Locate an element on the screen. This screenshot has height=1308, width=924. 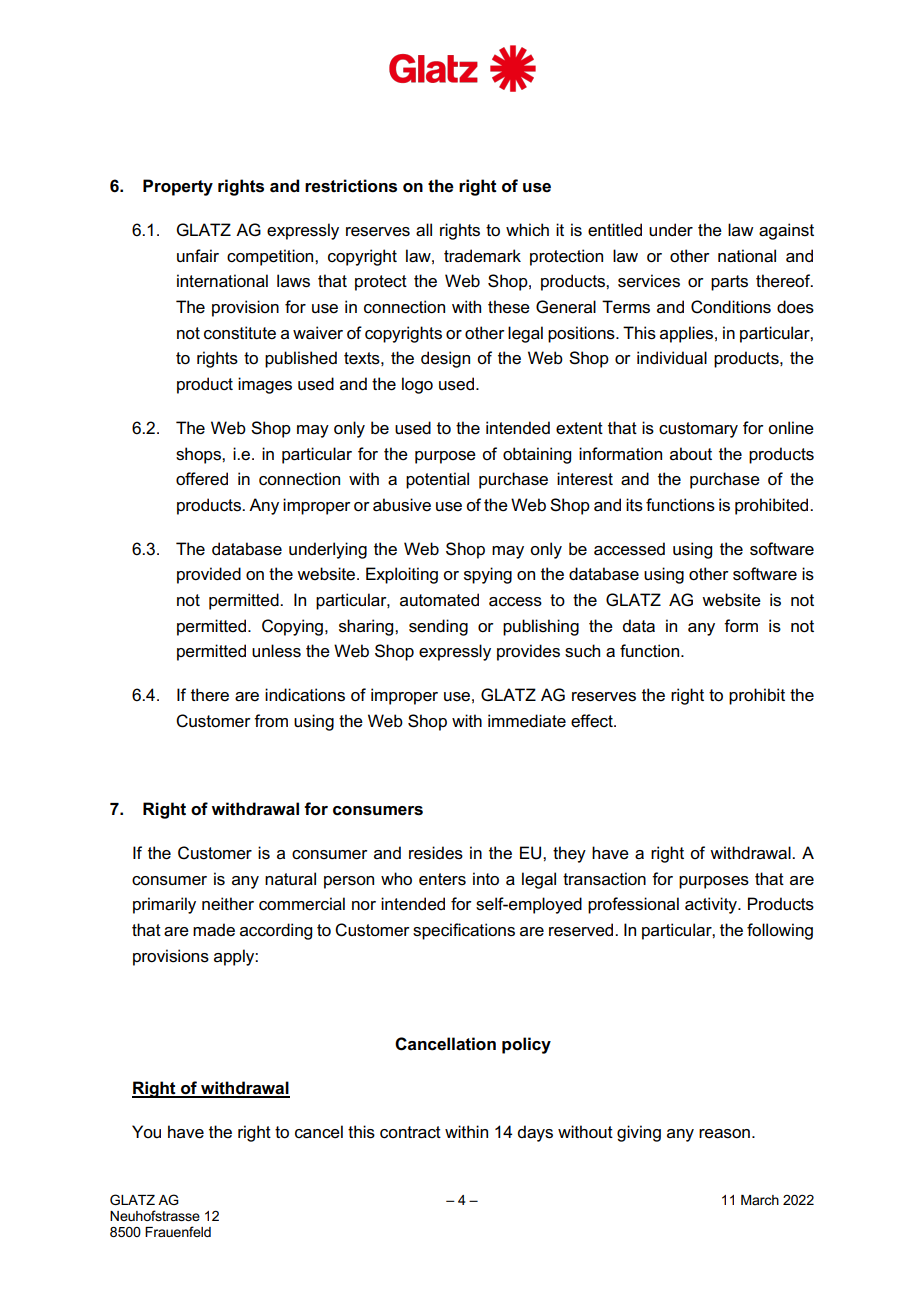
against is located at coordinates (786, 231).
